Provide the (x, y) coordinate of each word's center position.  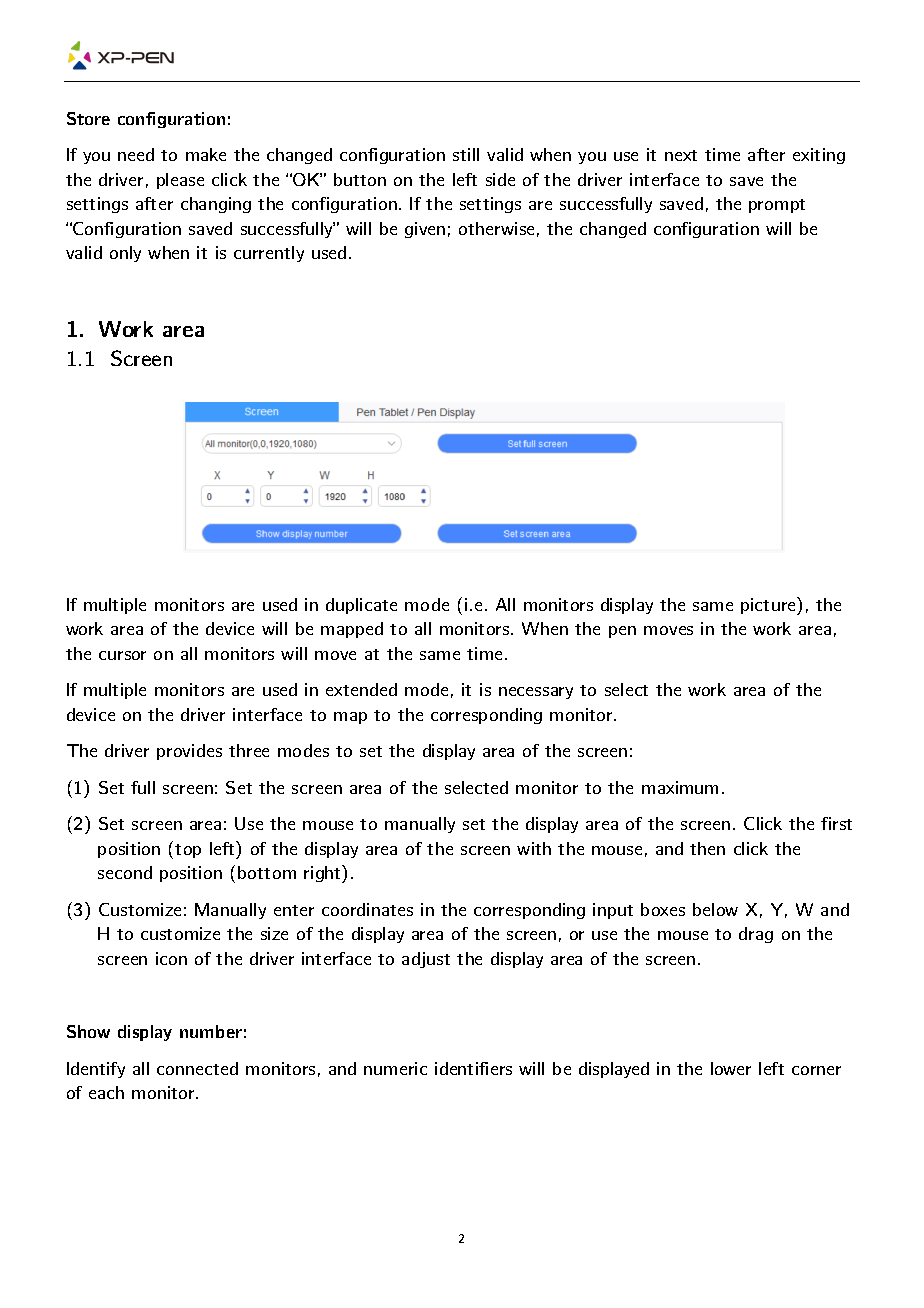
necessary (536, 693)
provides (189, 752)
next (681, 155)
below (715, 909)
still (466, 154)
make (206, 154)
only (125, 254)
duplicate (361, 606)
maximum (680, 787)
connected (197, 1068)
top (188, 851)
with (534, 848)
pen (622, 632)
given (425, 230)
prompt (777, 206)
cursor (122, 655)
